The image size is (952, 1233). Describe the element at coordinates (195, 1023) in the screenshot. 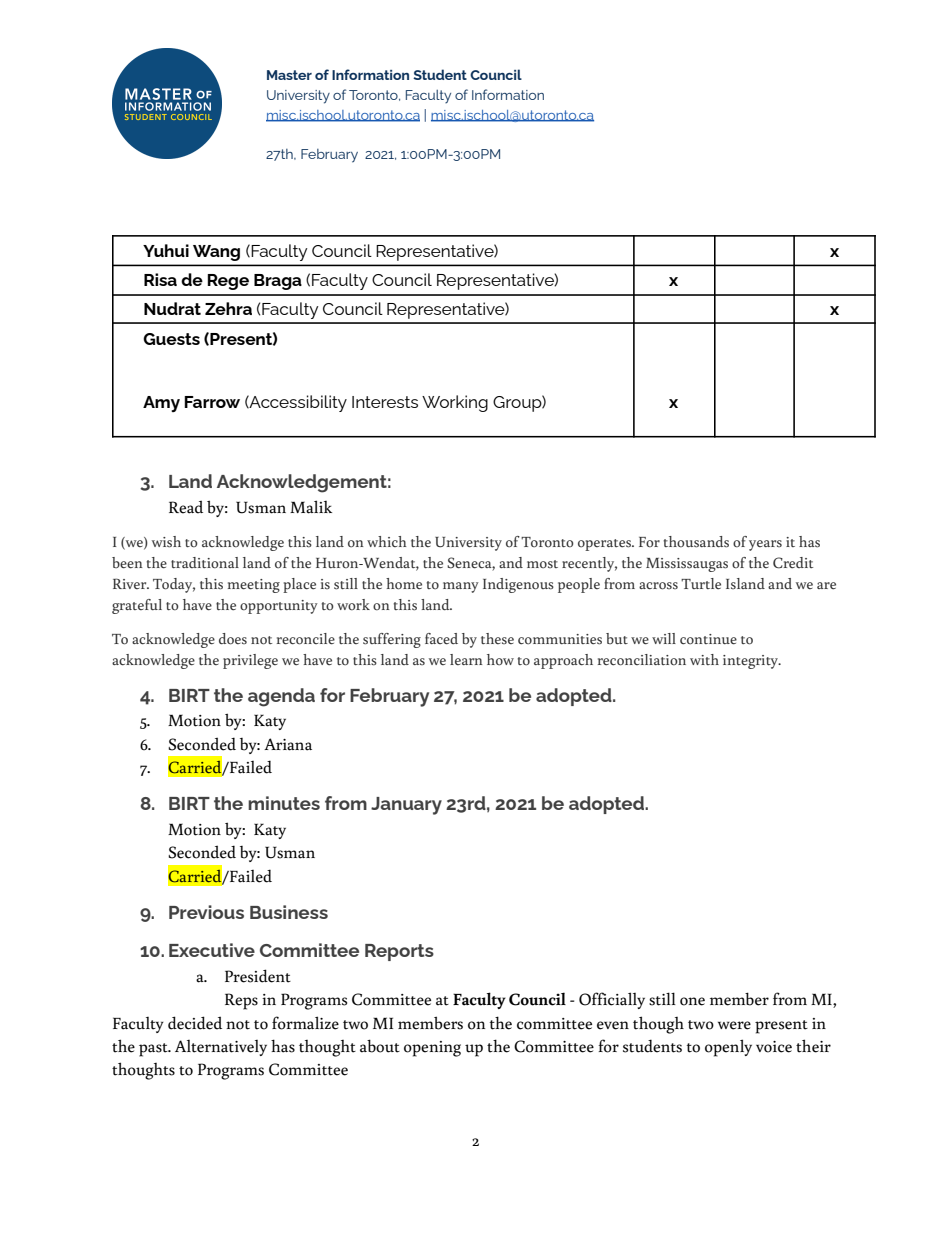

I see `decided` at that location.
